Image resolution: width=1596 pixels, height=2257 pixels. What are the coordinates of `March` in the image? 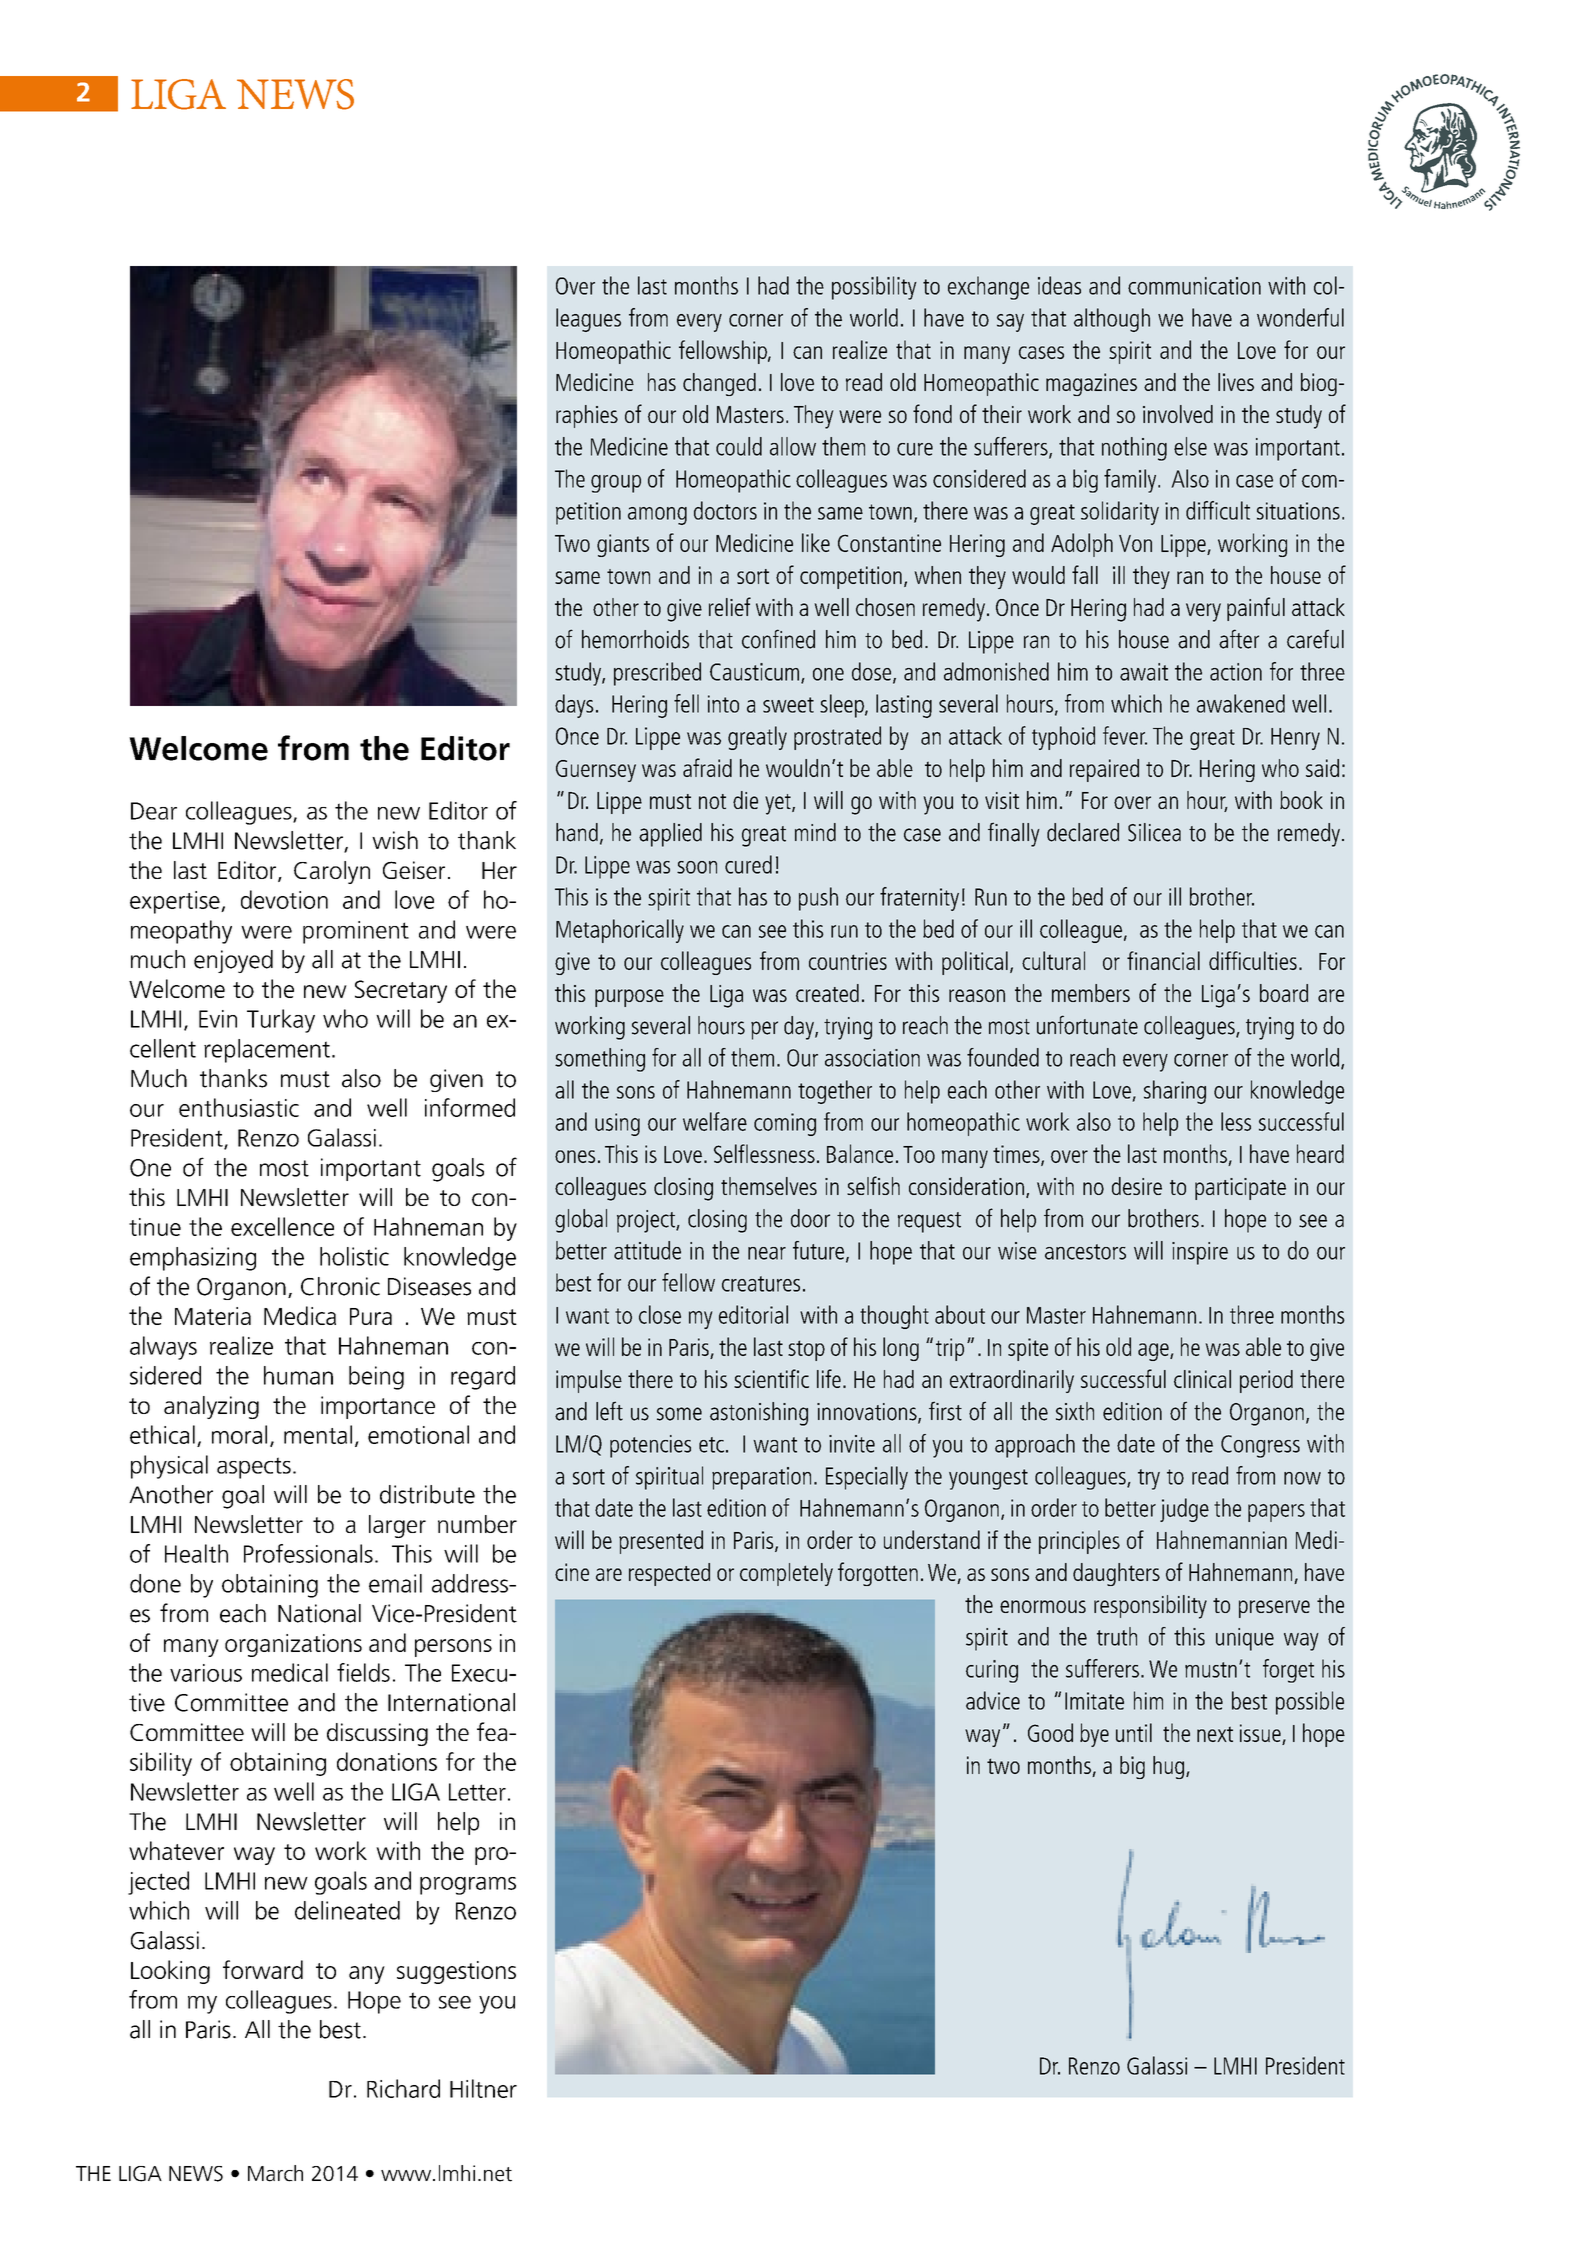 It's located at (275, 2173).
